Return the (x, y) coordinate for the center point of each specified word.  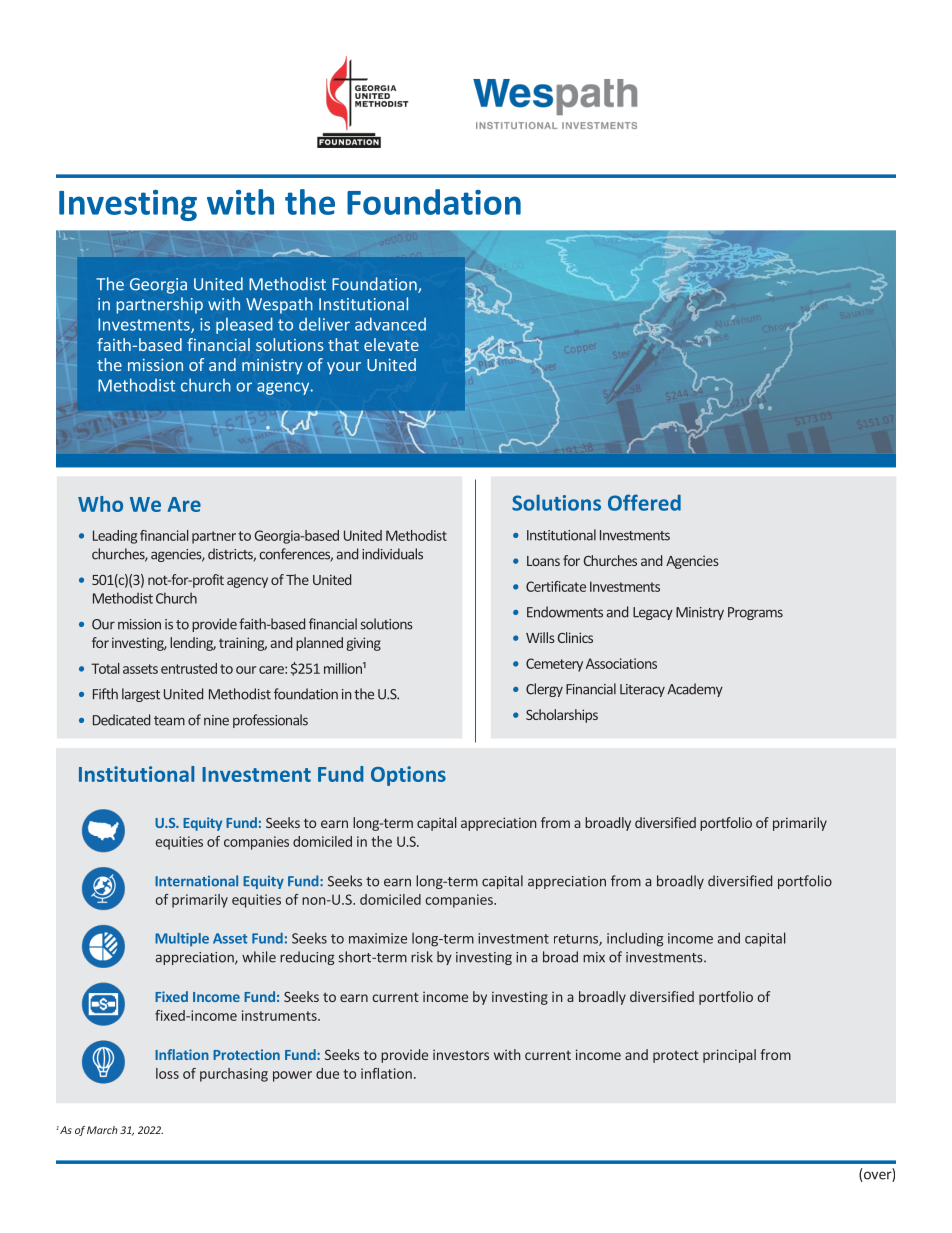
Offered (644, 502)
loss (167, 1073)
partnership (159, 305)
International (196, 881)
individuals (392, 554)
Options (408, 776)
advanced (390, 324)
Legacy (653, 613)
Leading (115, 537)
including (635, 939)
